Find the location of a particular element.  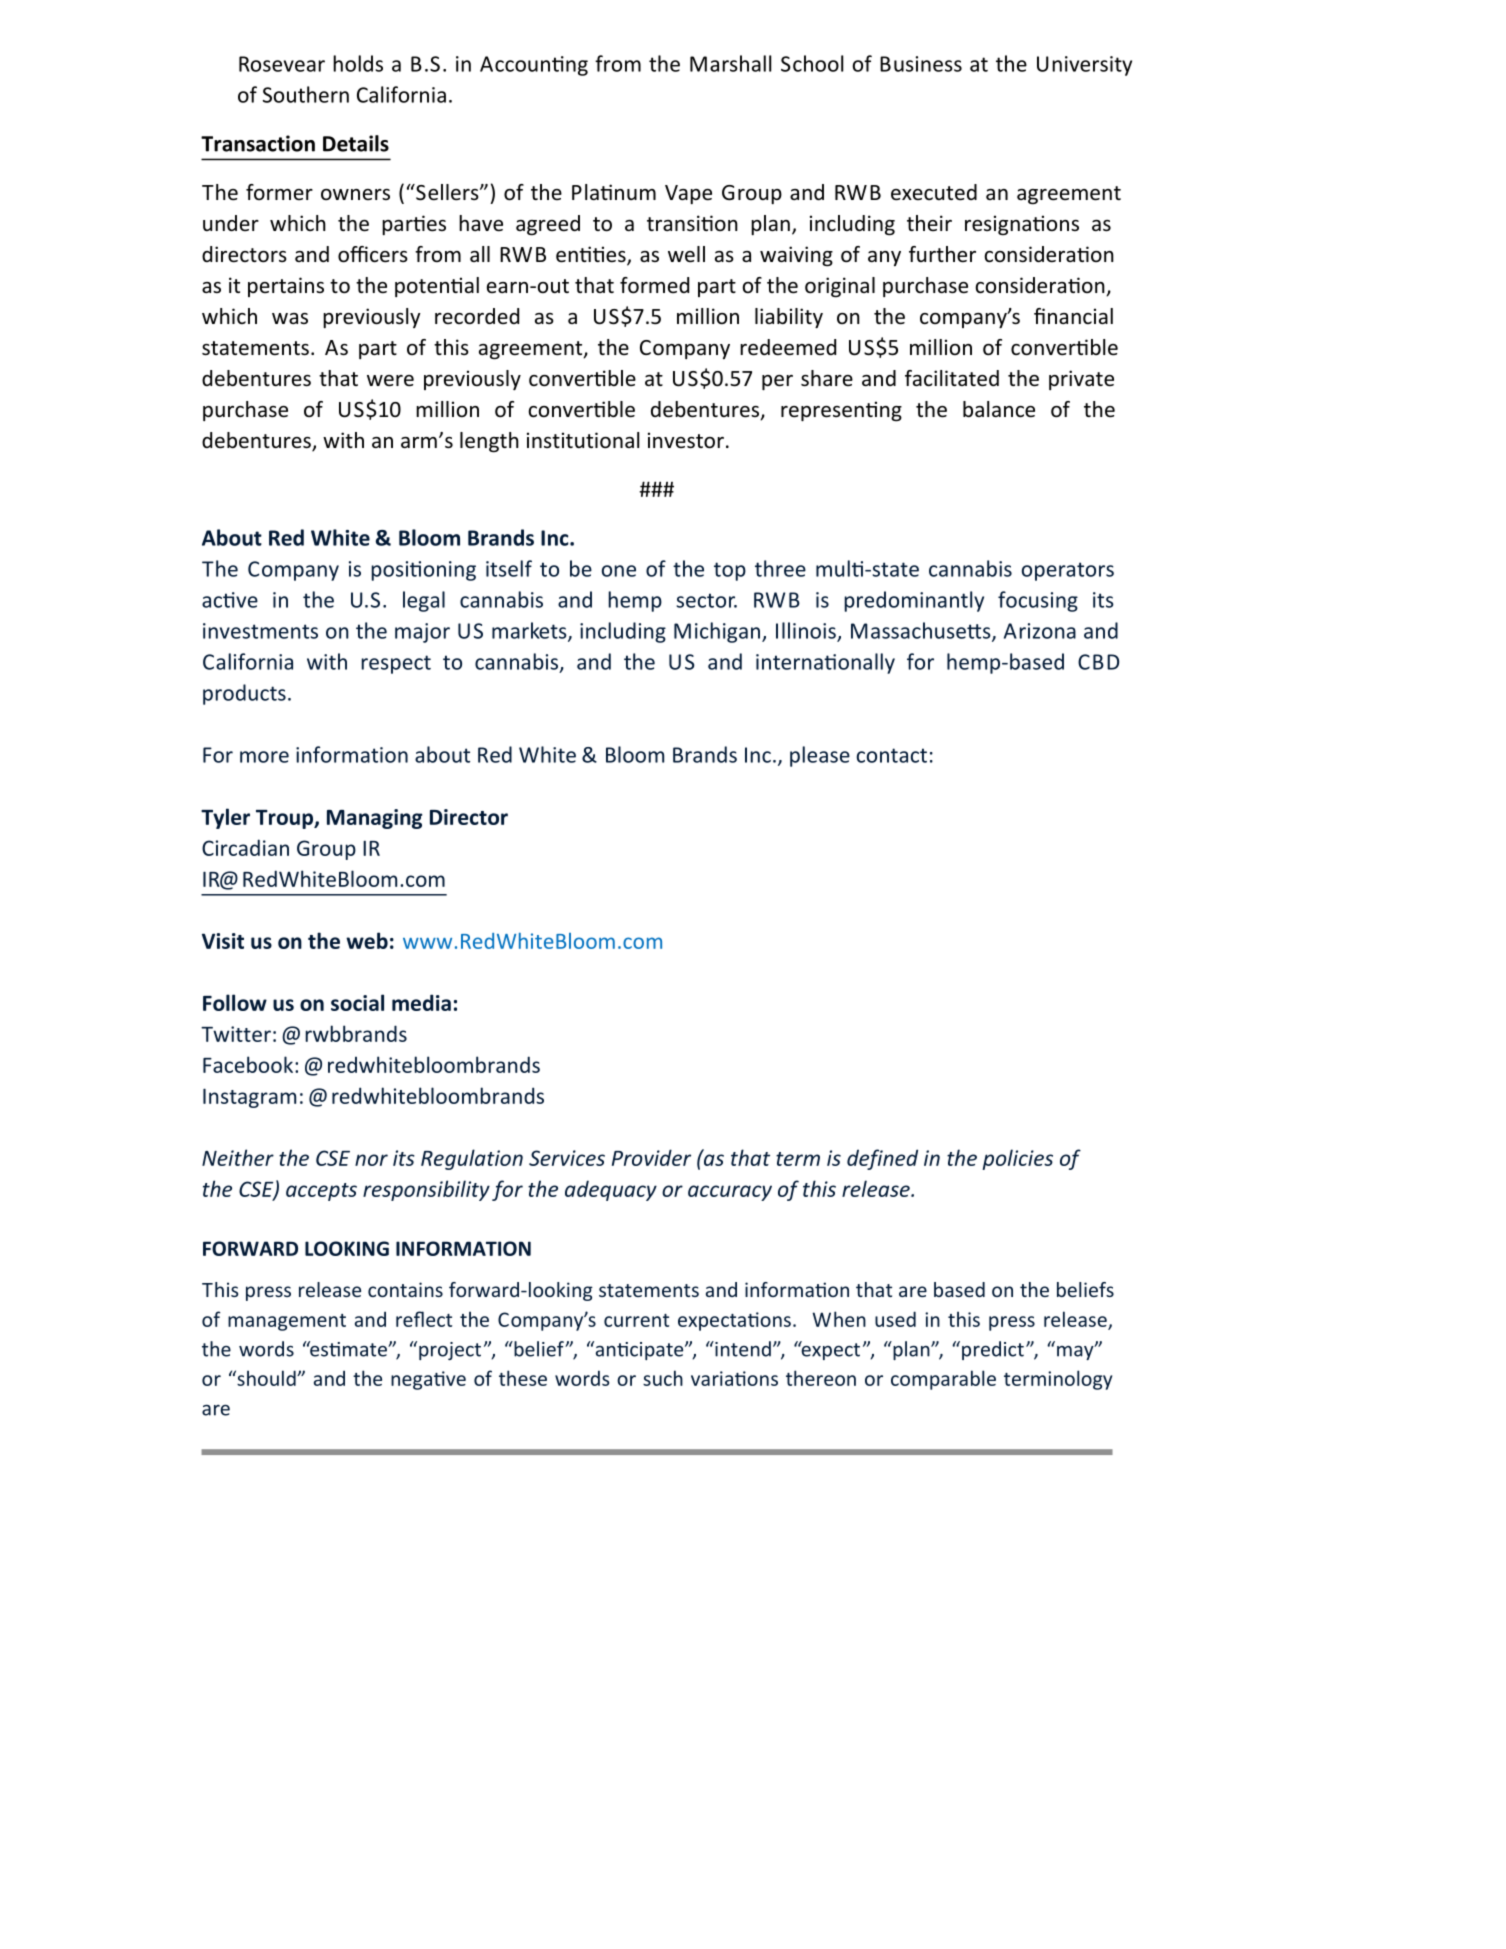

Michigan is located at coordinates (717, 632).
